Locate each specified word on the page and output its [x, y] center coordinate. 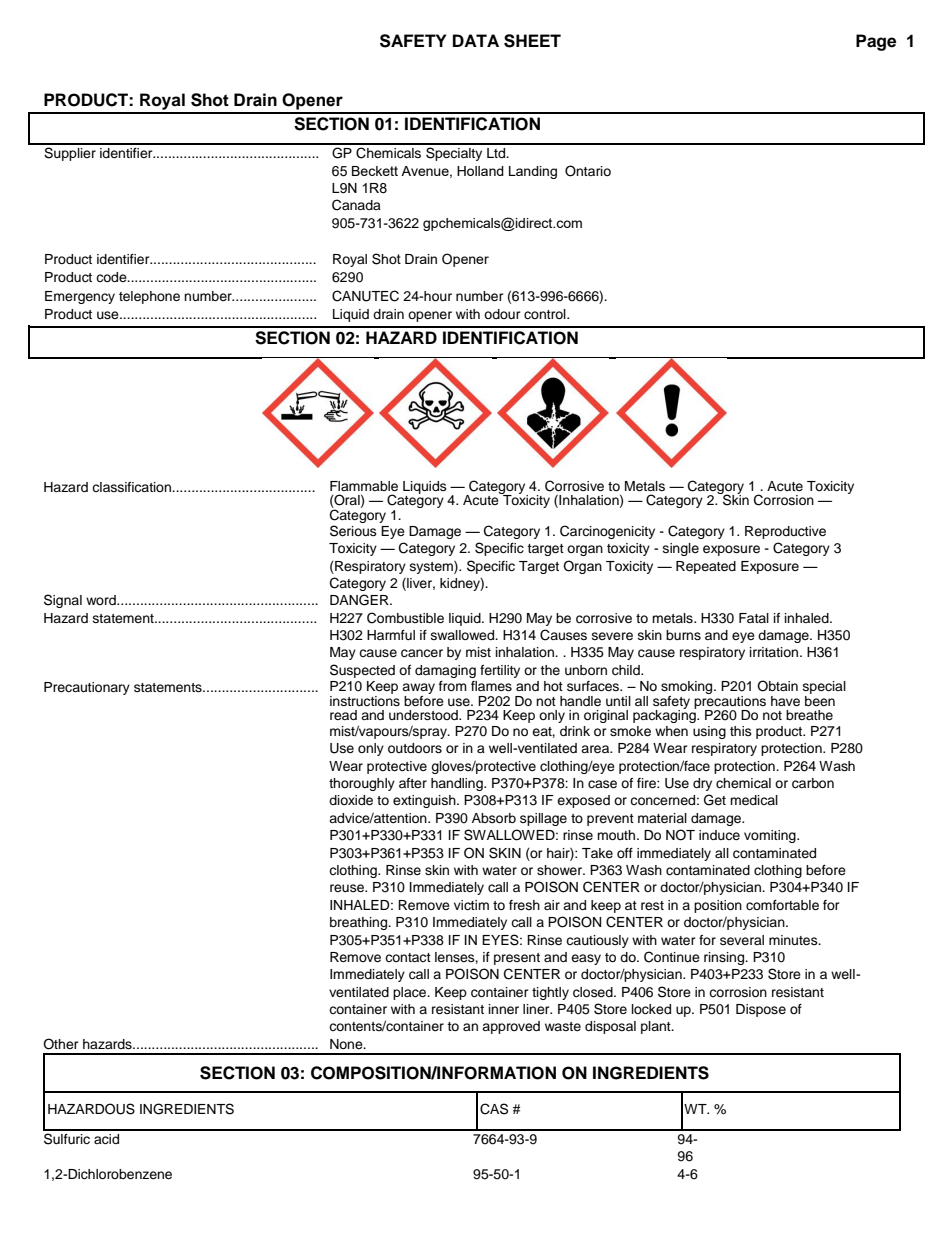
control [546, 314]
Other [61, 1044]
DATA [476, 40]
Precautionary [87, 688]
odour [502, 314]
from [453, 686]
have [785, 701]
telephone [149, 297]
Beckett [375, 171]
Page [876, 42]
